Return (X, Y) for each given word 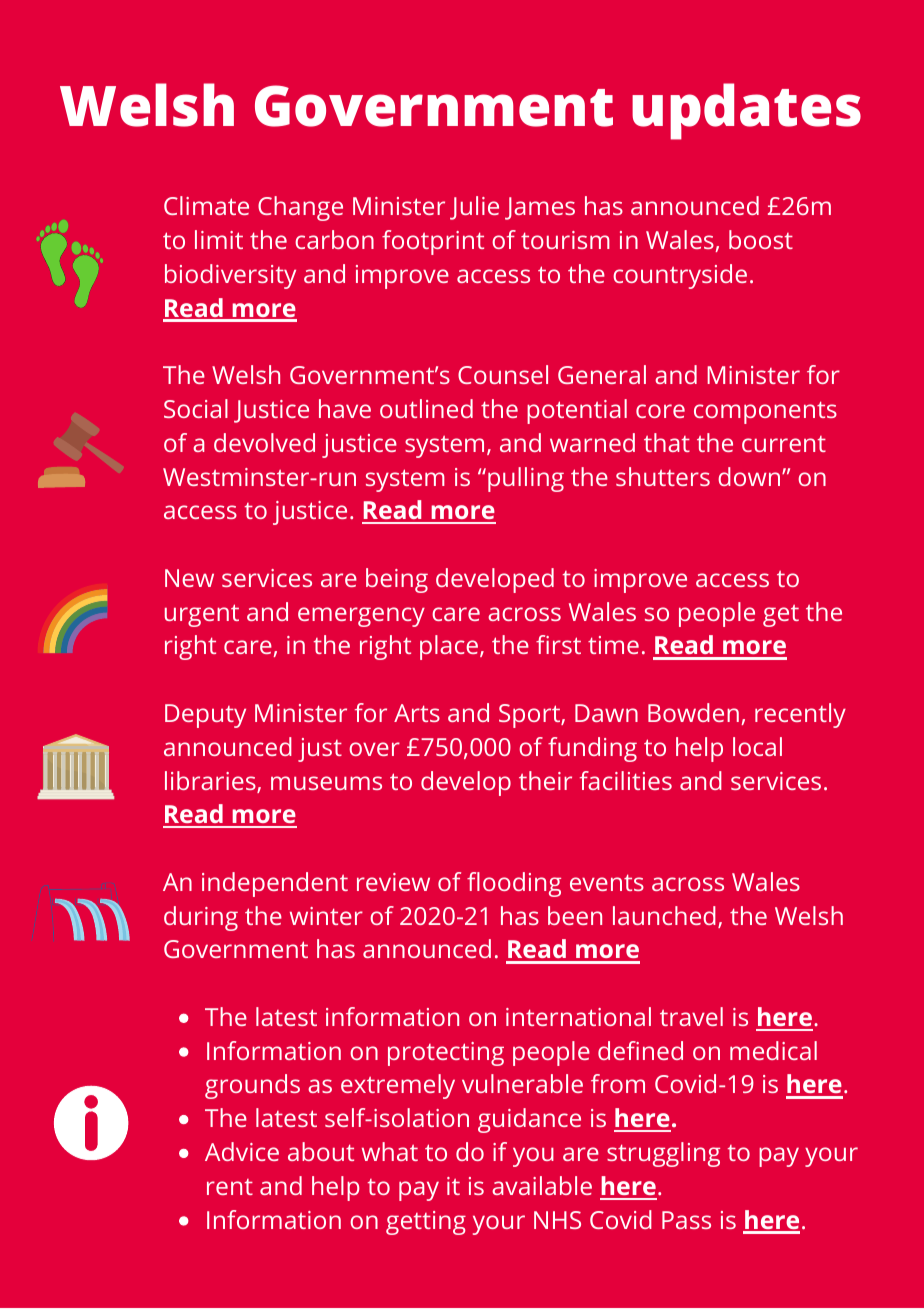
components (765, 412)
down (750, 476)
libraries (211, 782)
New (189, 578)
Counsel (503, 374)
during (201, 918)
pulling (526, 479)
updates (746, 111)
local (757, 746)
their (545, 780)
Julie (474, 208)
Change (300, 208)
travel (691, 1016)
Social (196, 408)
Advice (242, 1151)
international (578, 1016)
